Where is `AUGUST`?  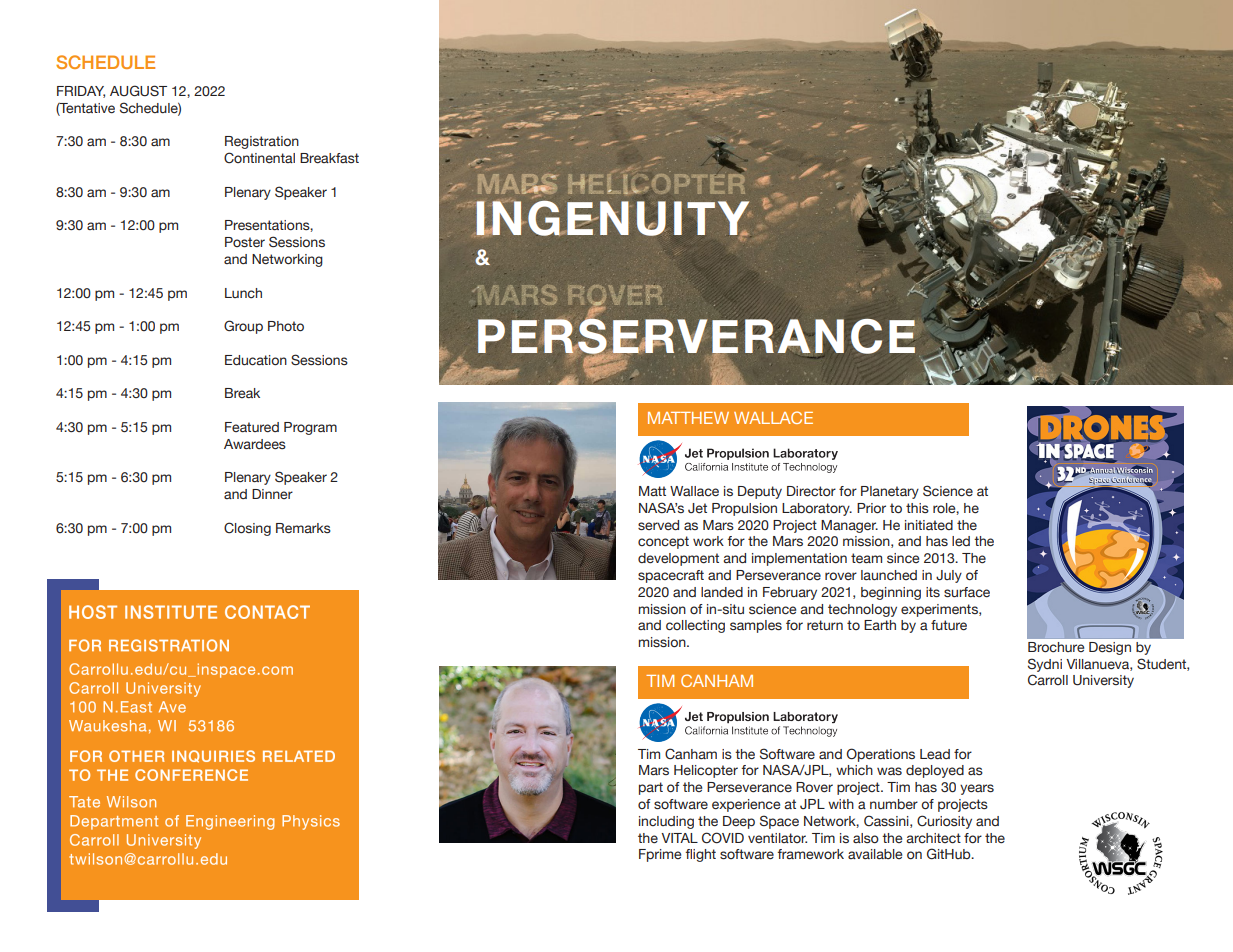
AUGUST is located at coordinates (138, 91).
